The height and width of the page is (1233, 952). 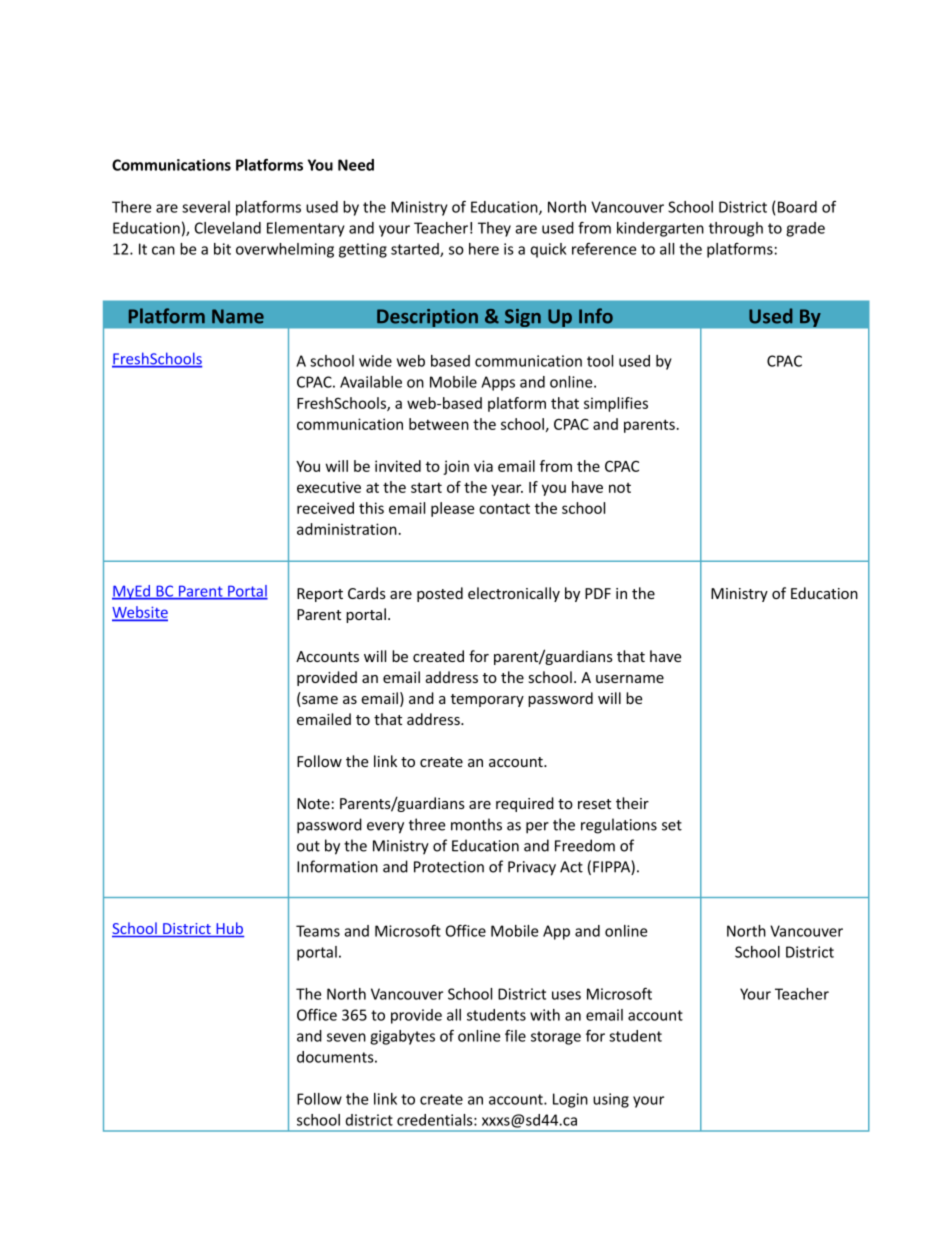 I want to click on out, so click(x=308, y=846).
